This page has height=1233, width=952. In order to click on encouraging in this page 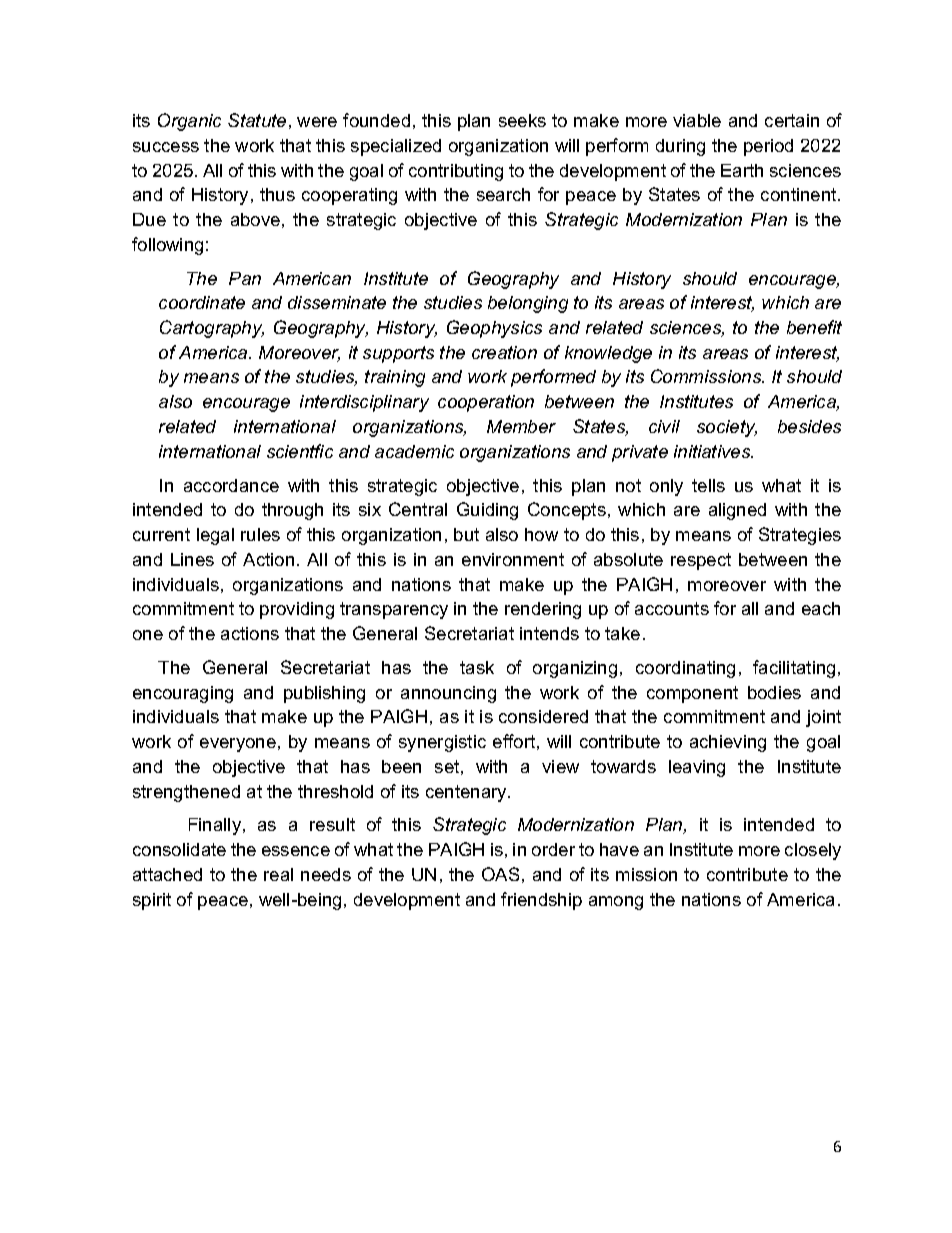, I will do `click(183, 694)`.
